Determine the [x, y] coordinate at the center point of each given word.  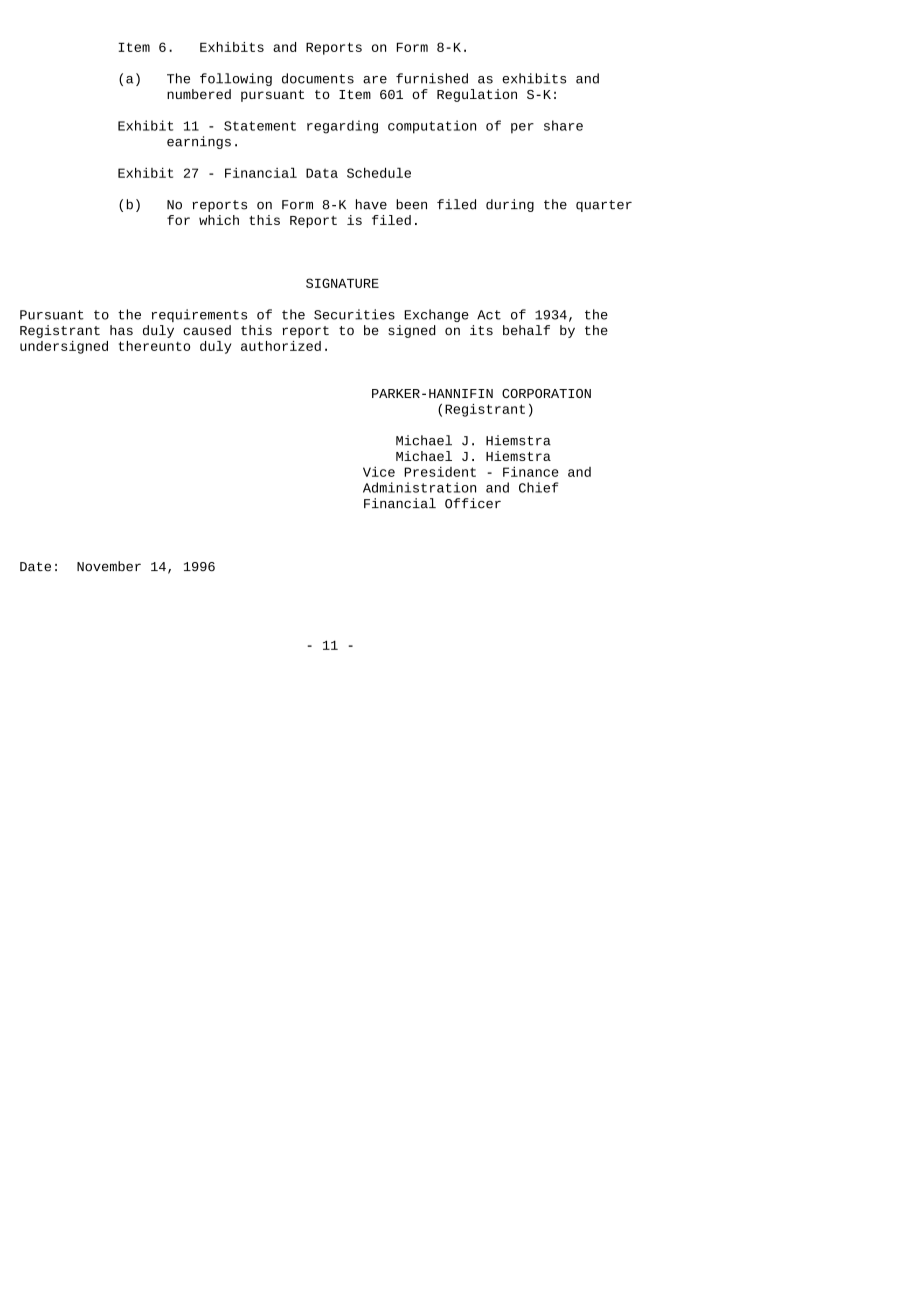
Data [322, 173]
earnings [199, 142]
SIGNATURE [342, 283]
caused [207, 330]
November [109, 566]
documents [318, 78]
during [510, 205]
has [121, 330]
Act [489, 315]
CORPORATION [546, 393]
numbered [199, 94]
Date [35, 567]
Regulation [477, 95]
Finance [531, 471]
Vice [379, 471]
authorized [281, 346]
